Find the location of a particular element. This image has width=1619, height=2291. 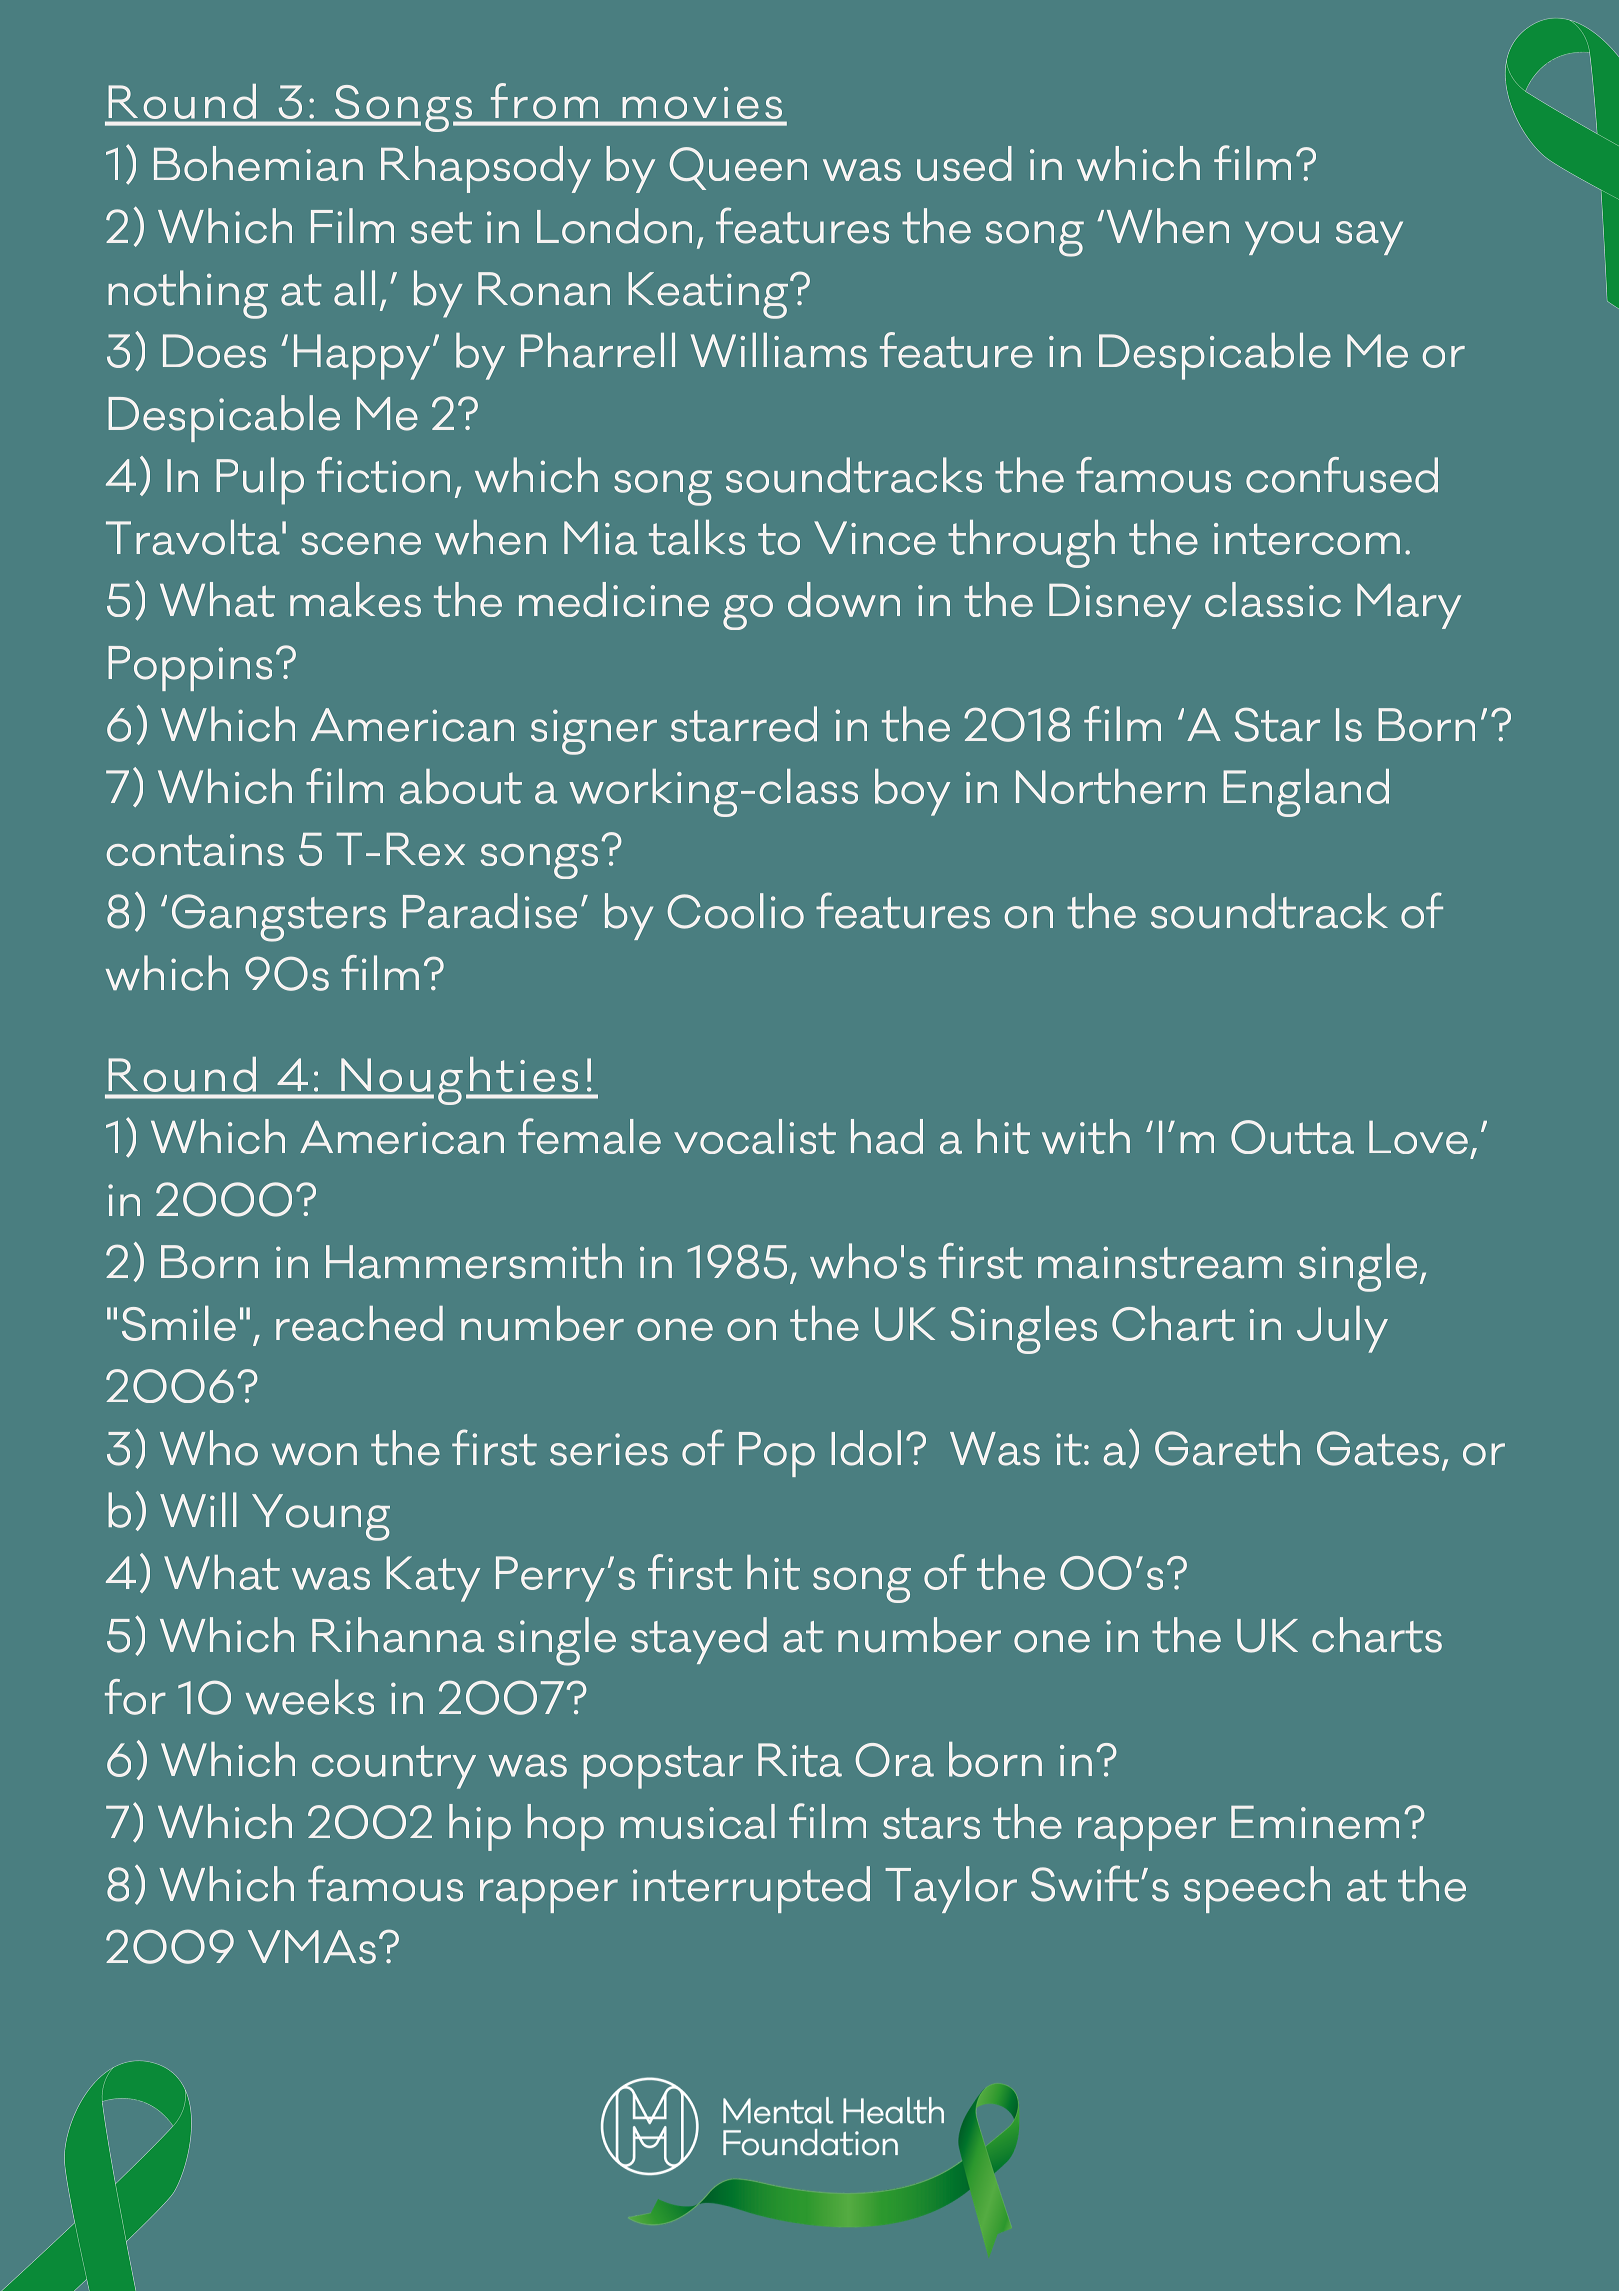

say is located at coordinates (1369, 238).
